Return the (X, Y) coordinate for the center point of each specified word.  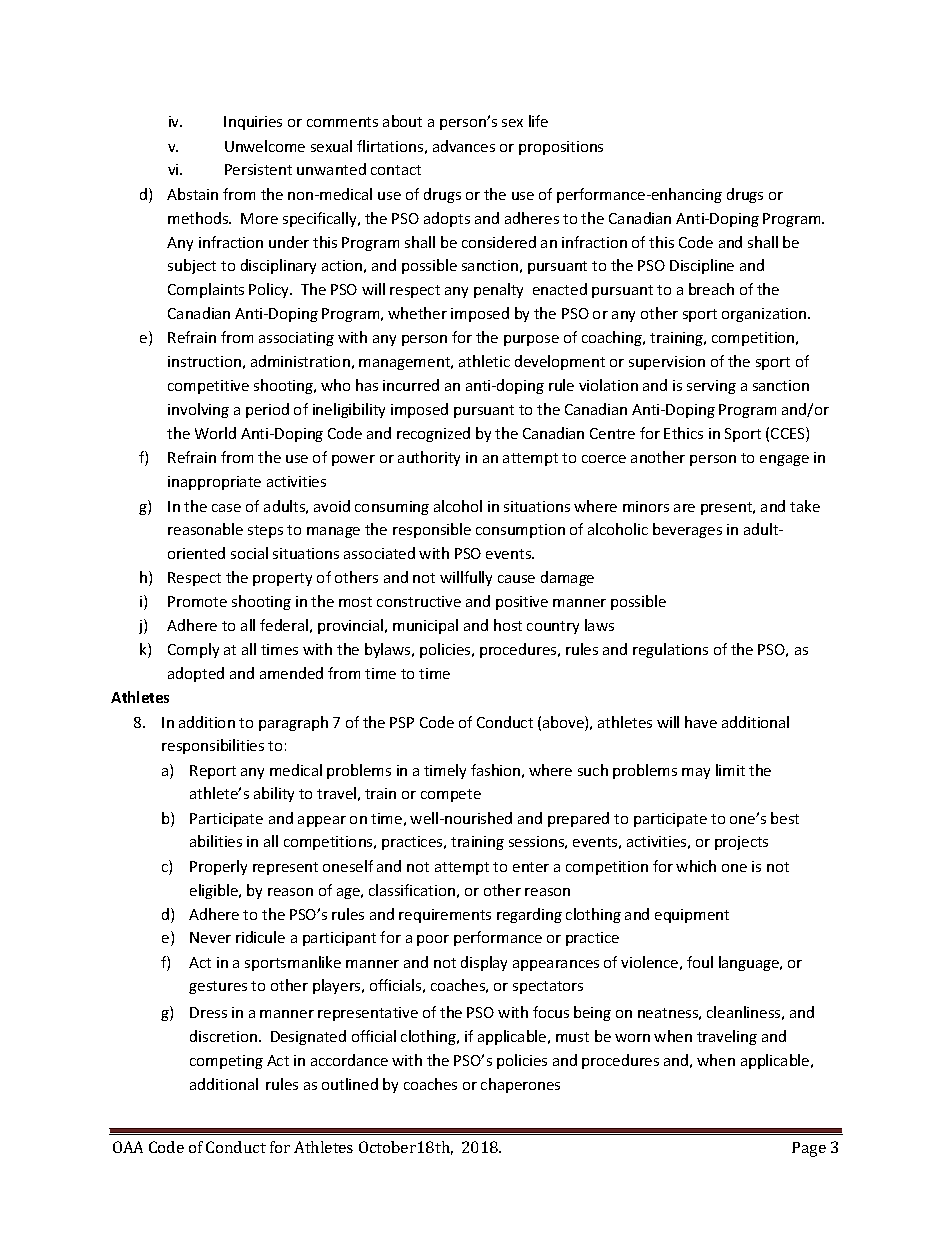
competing (226, 1062)
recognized (433, 434)
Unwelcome (265, 146)
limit (730, 770)
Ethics (683, 433)
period (267, 410)
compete (451, 795)
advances (464, 146)
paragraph (293, 723)
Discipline (702, 266)
